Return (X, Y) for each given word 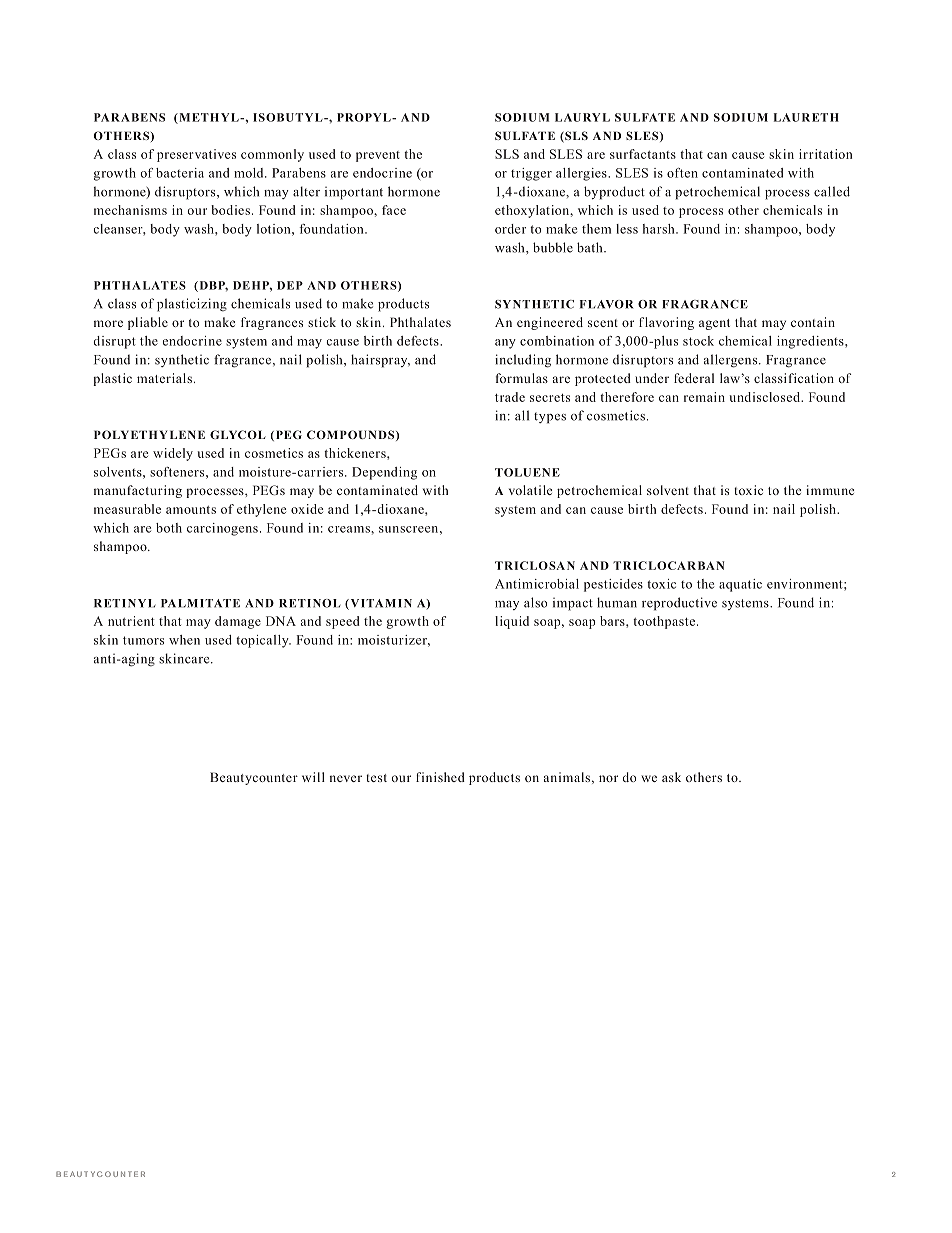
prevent (378, 156)
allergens (732, 361)
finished (440, 777)
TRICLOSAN (535, 565)
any (505, 344)
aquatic (740, 585)
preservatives (196, 155)
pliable (148, 323)
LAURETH (806, 117)
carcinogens (222, 529)
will (313, 777)
